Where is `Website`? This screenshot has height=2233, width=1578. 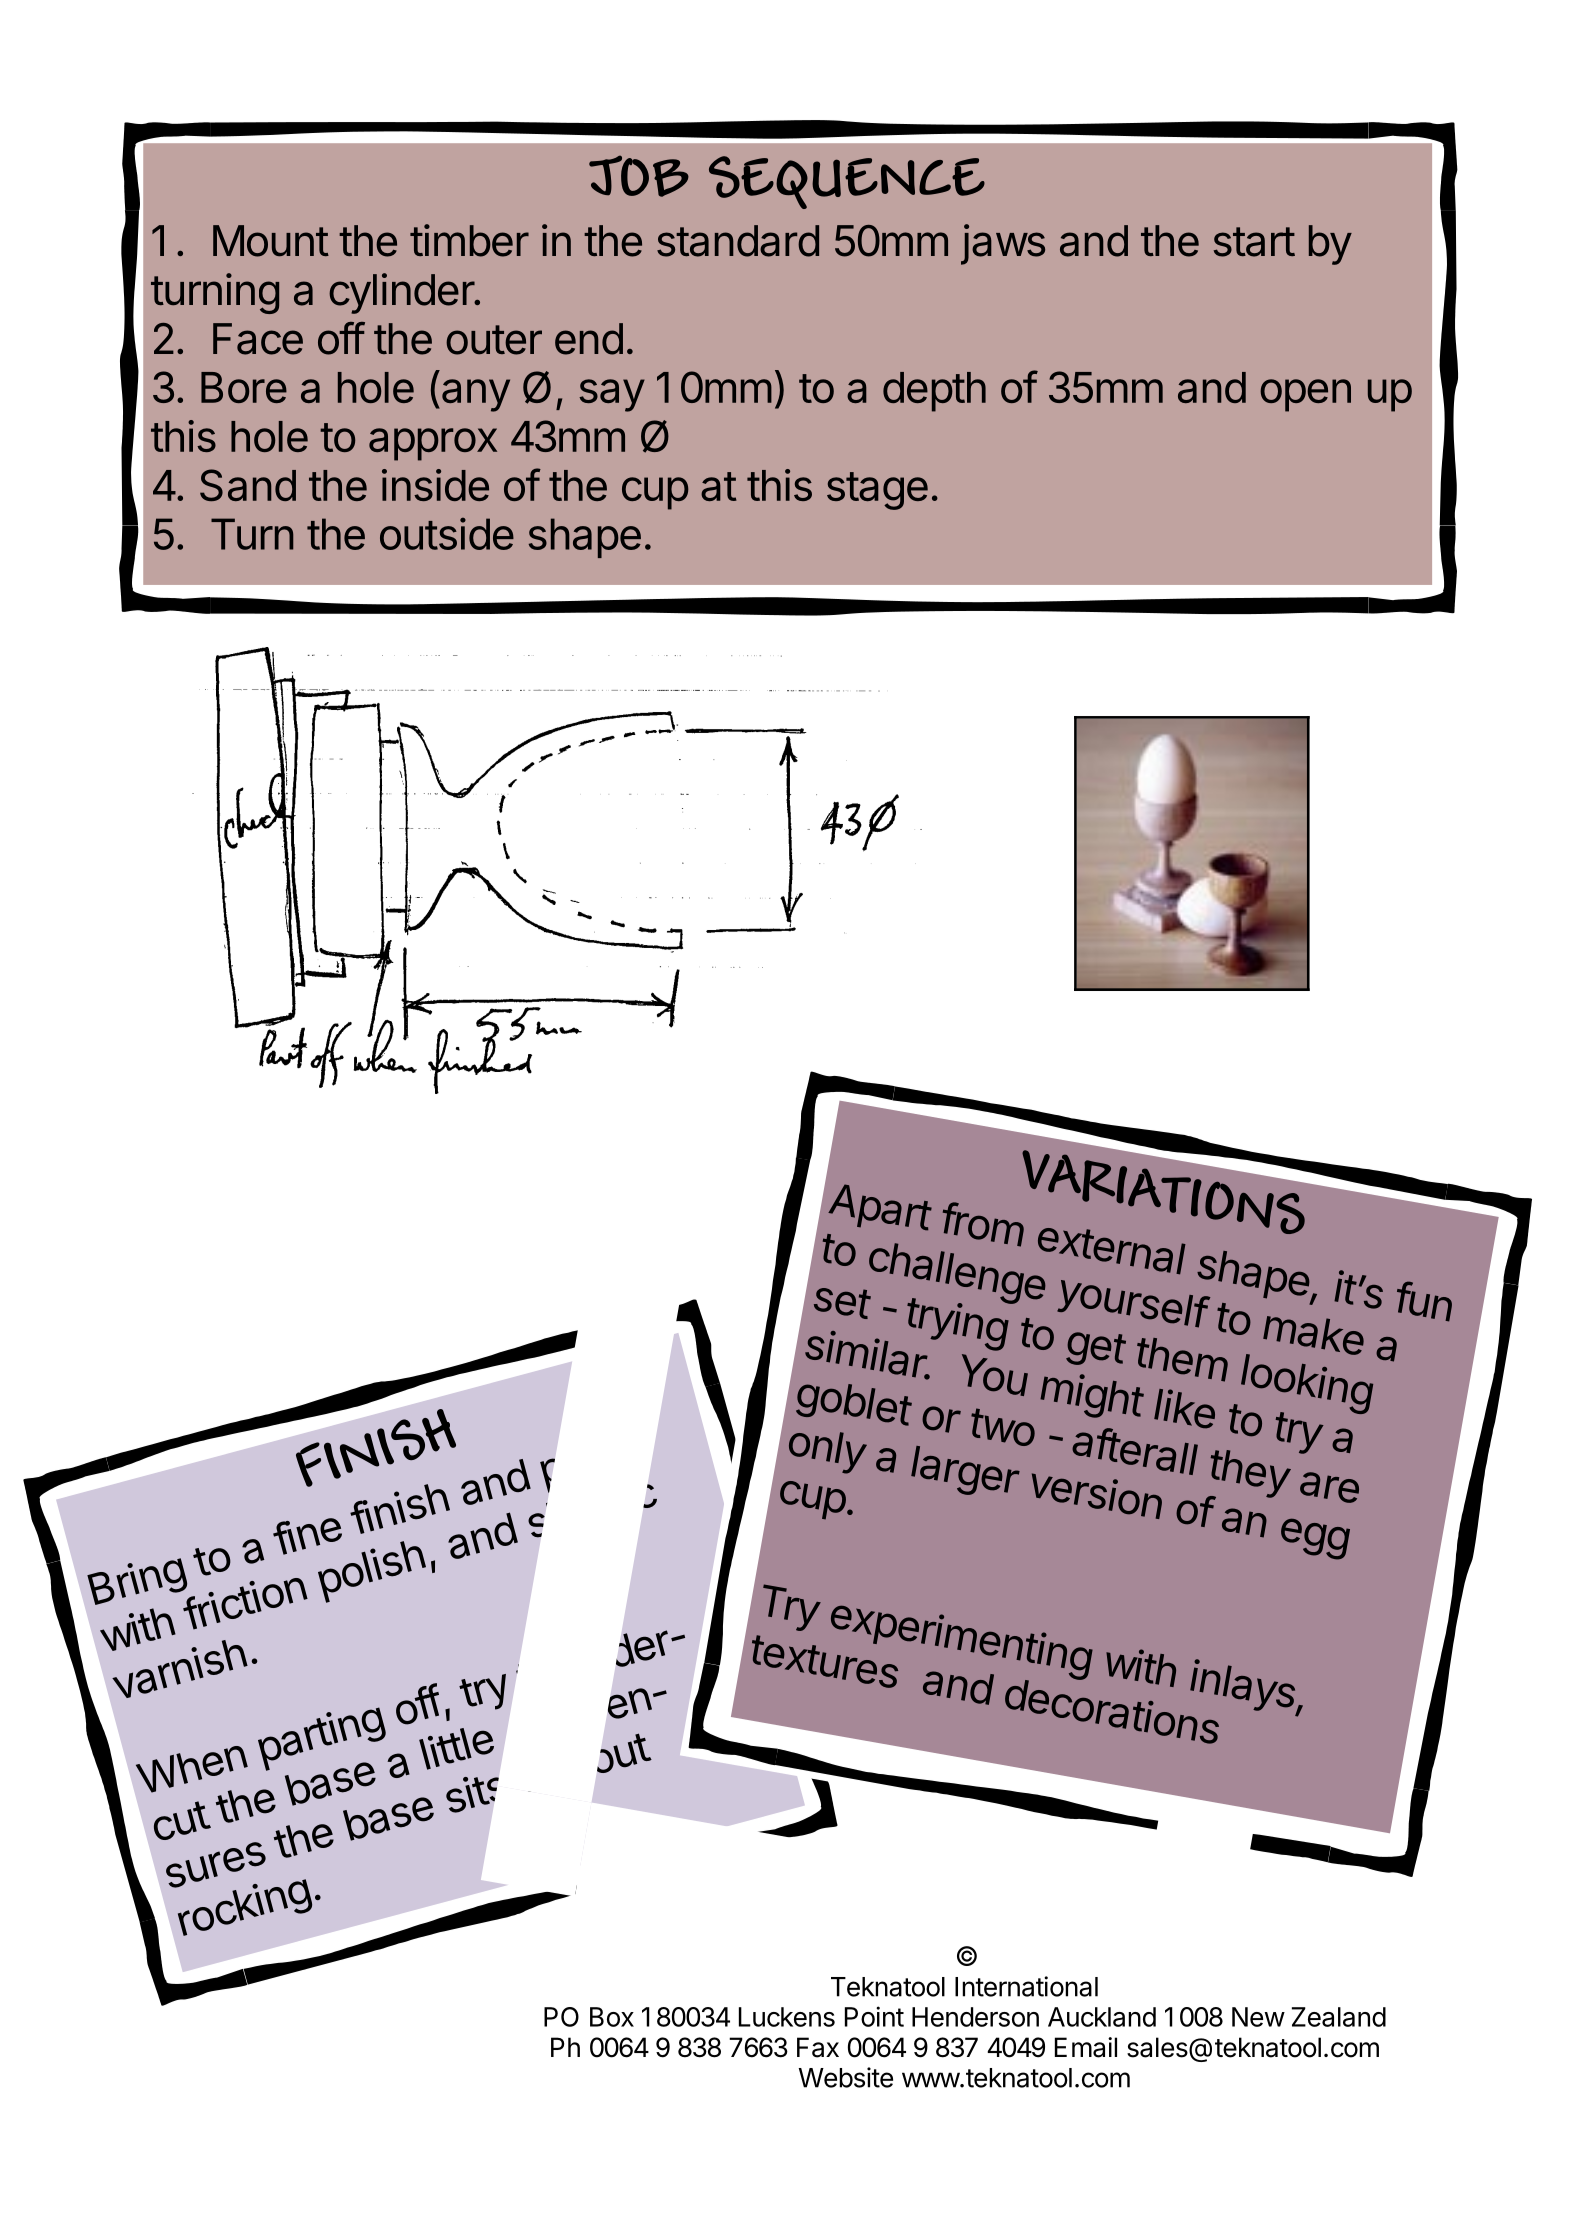 Website is located at coordinates (846, 2077).
